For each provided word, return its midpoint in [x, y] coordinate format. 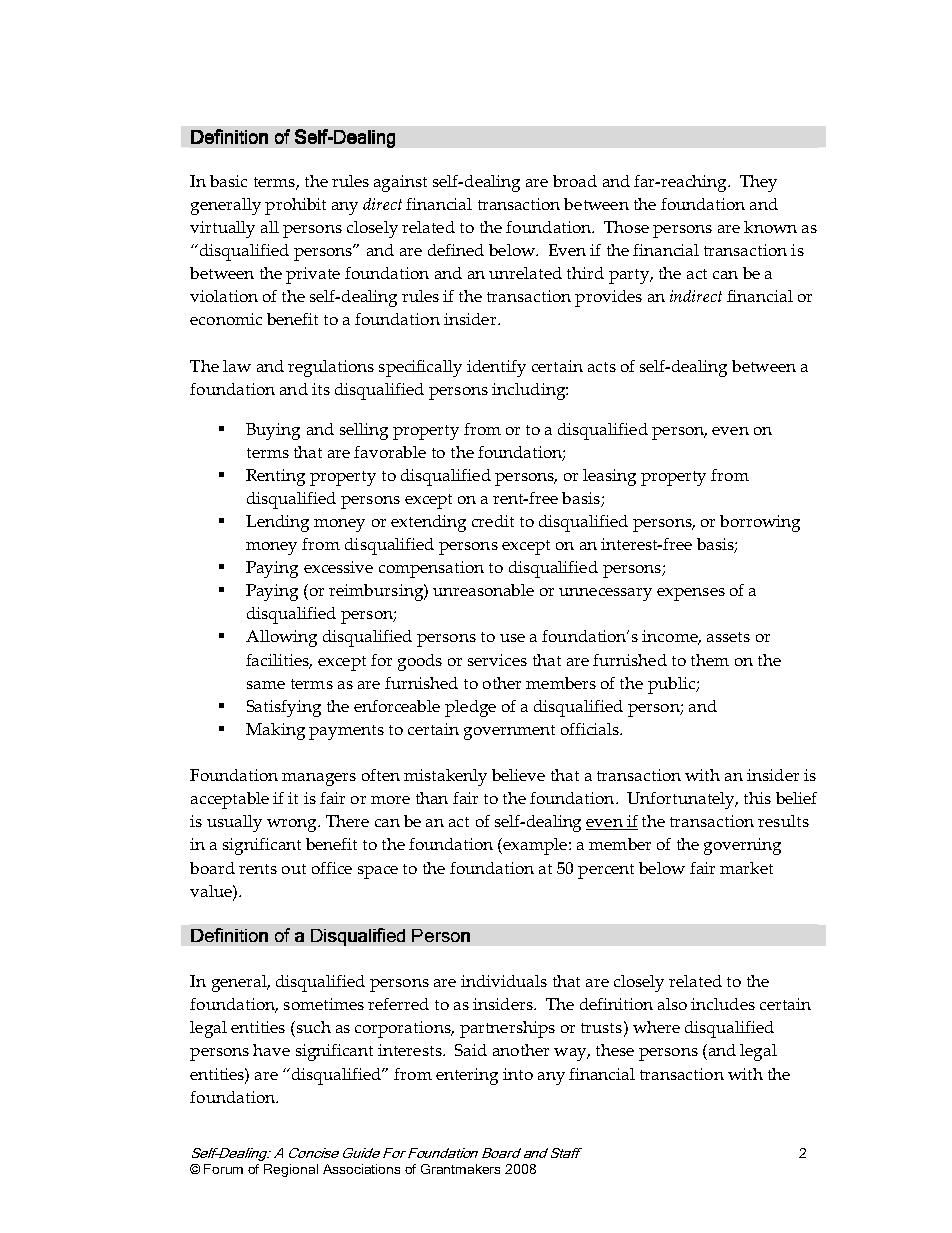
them [710, 660]
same [266, 685]
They [758, 183]
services [497, 660]
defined [456, 250]
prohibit [295, 206]
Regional [291, 1170]
